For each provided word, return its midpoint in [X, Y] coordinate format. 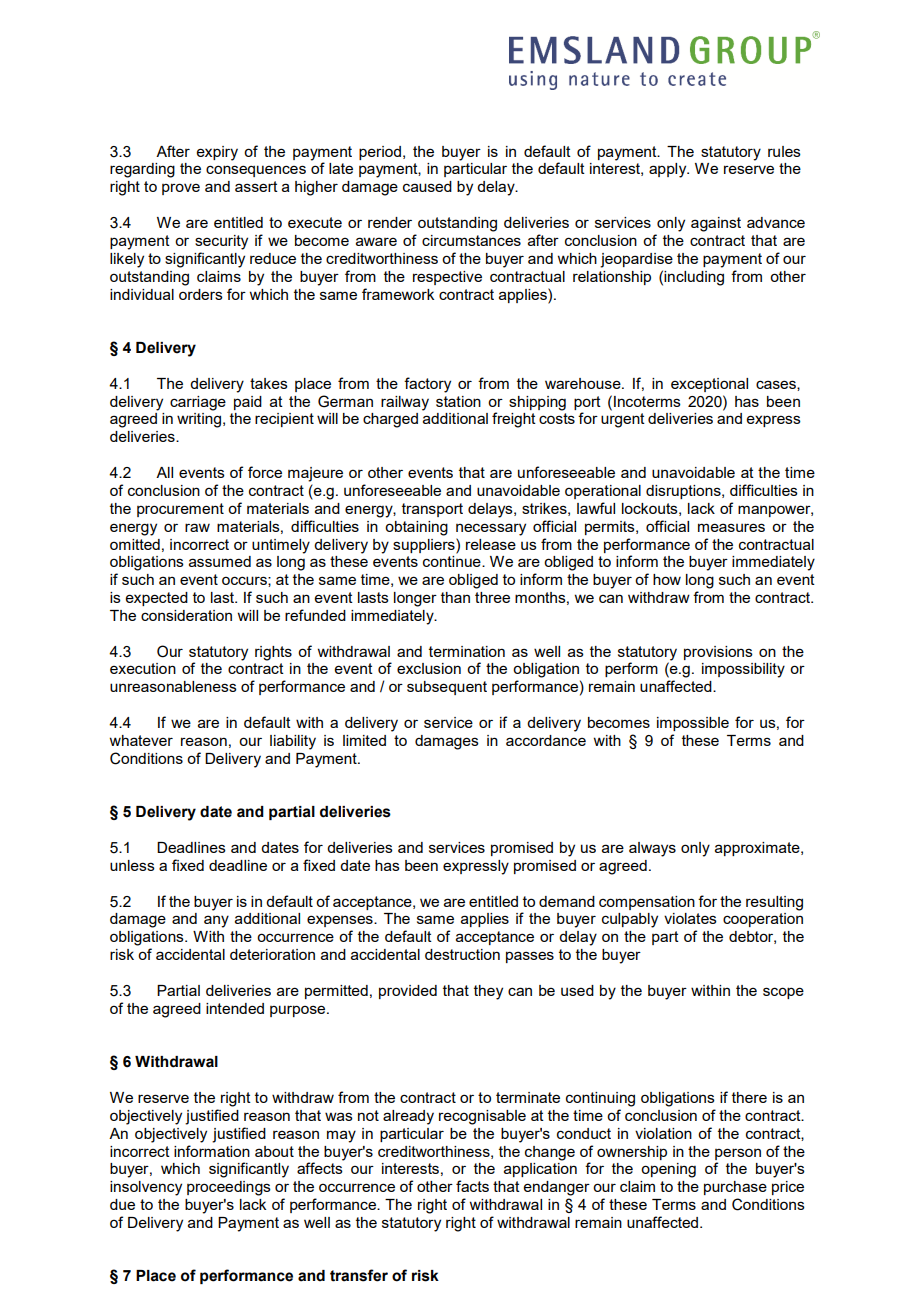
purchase [735, 1188]
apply [669, 170]
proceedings [229, 1188]
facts [472, 1186]
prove [181, 189]
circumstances [471, 240]
